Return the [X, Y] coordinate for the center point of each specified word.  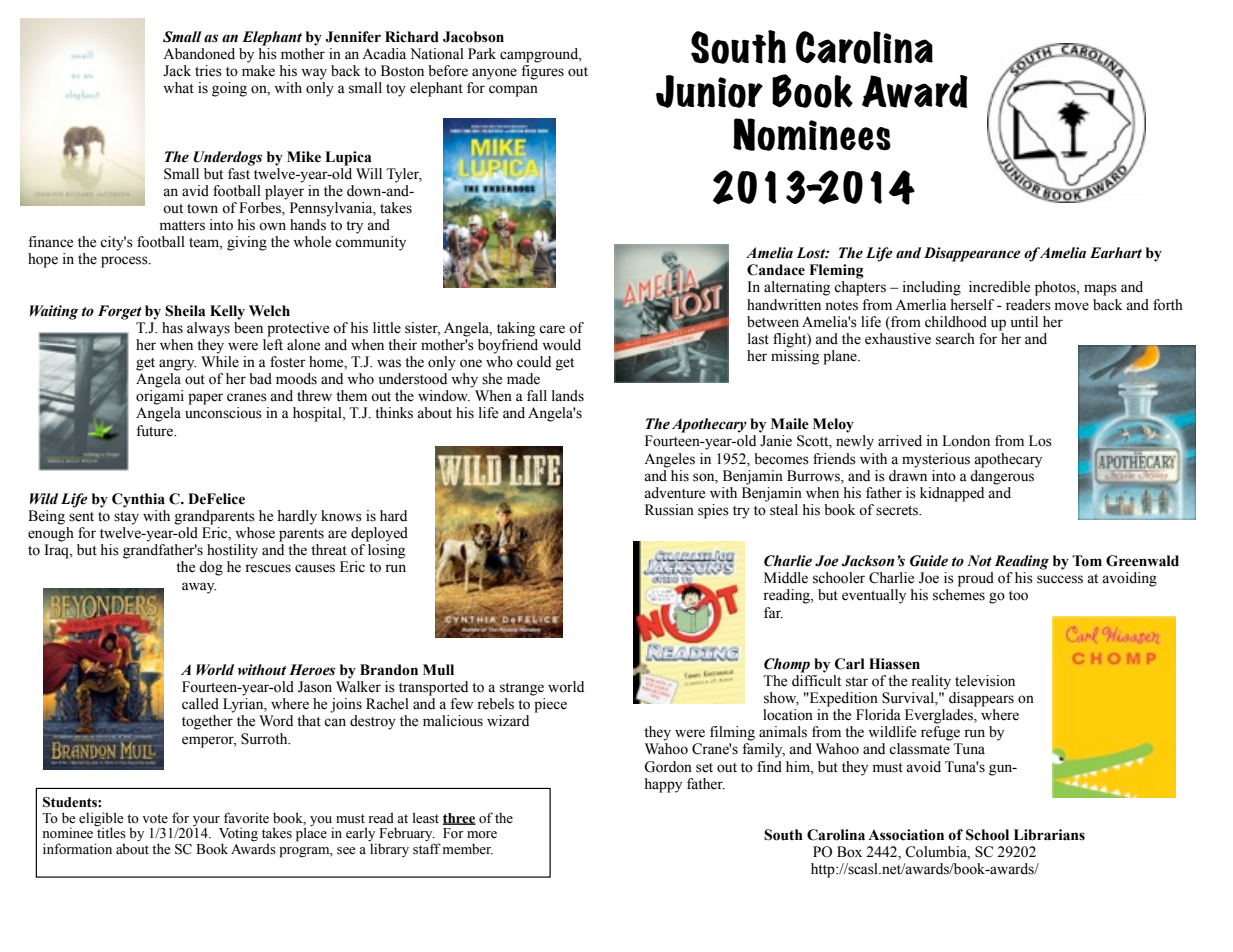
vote [155, 819]
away [199, 588]
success [1060, 579]
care [552, 329]
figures [542, 72]
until [1024, 321]
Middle [786, 578]
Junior [709, 91]
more [482, 834]
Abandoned [199, 54]
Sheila [185, 311]
